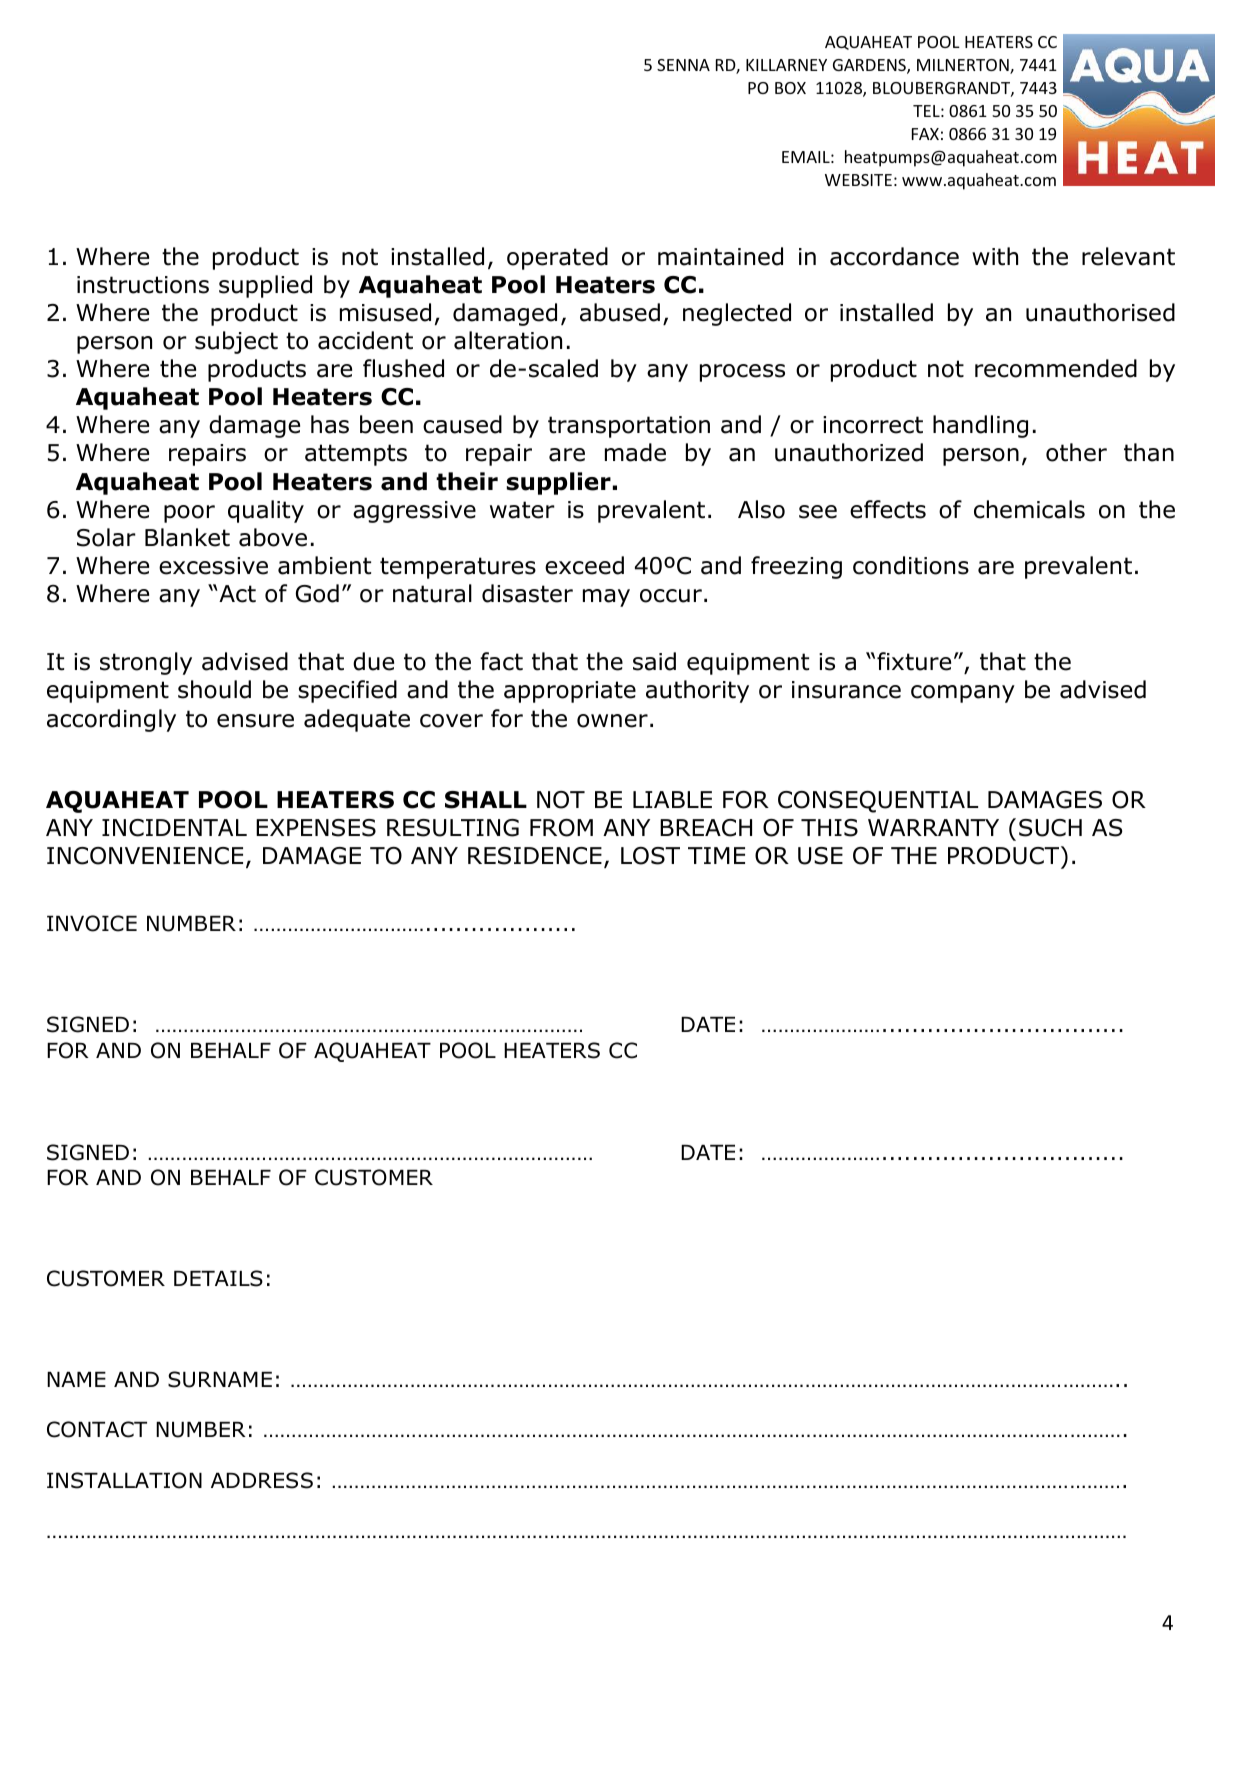 The width and height of the document is (1249, 1766). I want to click on DETAILS, so click(218, 1278).
